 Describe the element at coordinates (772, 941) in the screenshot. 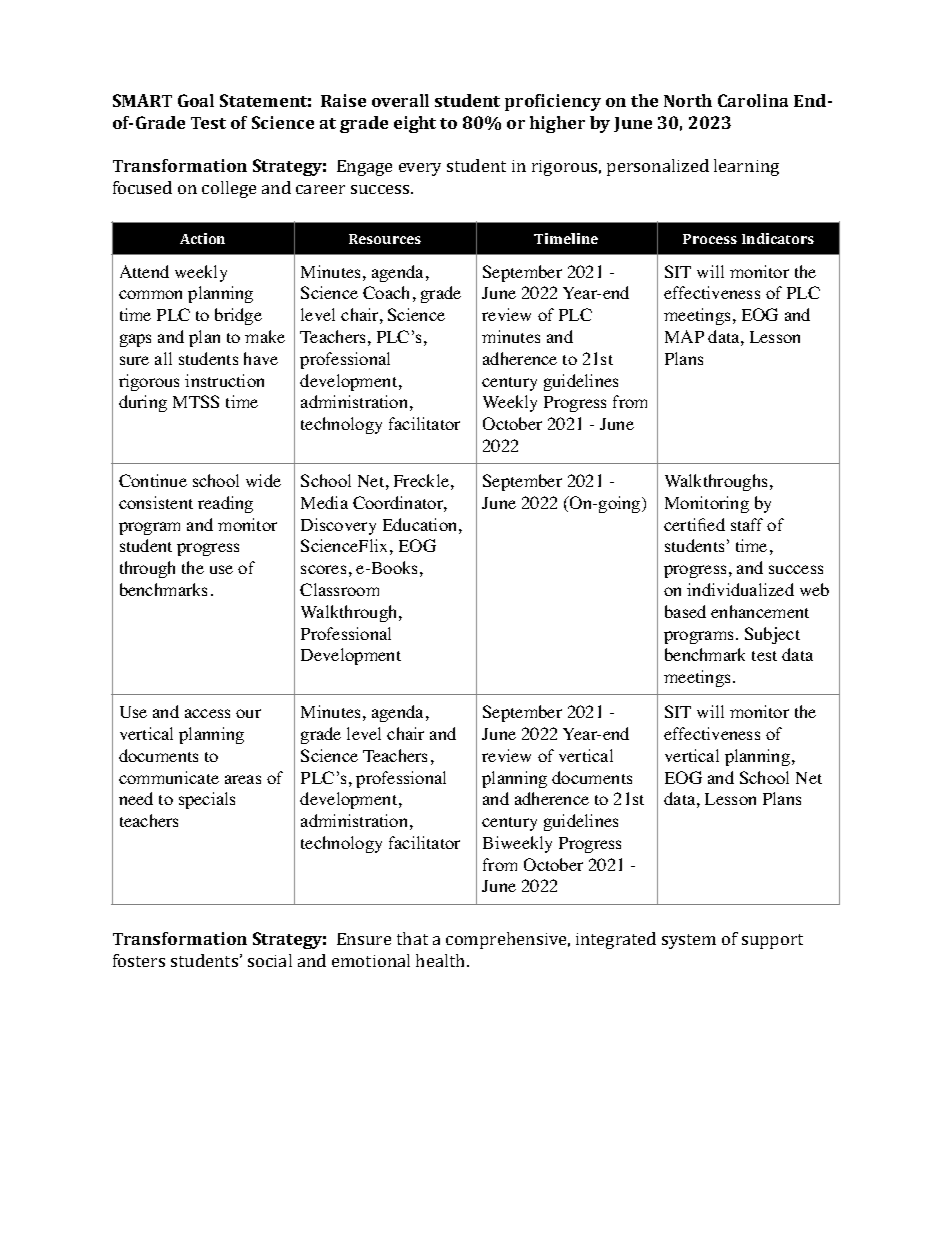

I see `support` at that location.
